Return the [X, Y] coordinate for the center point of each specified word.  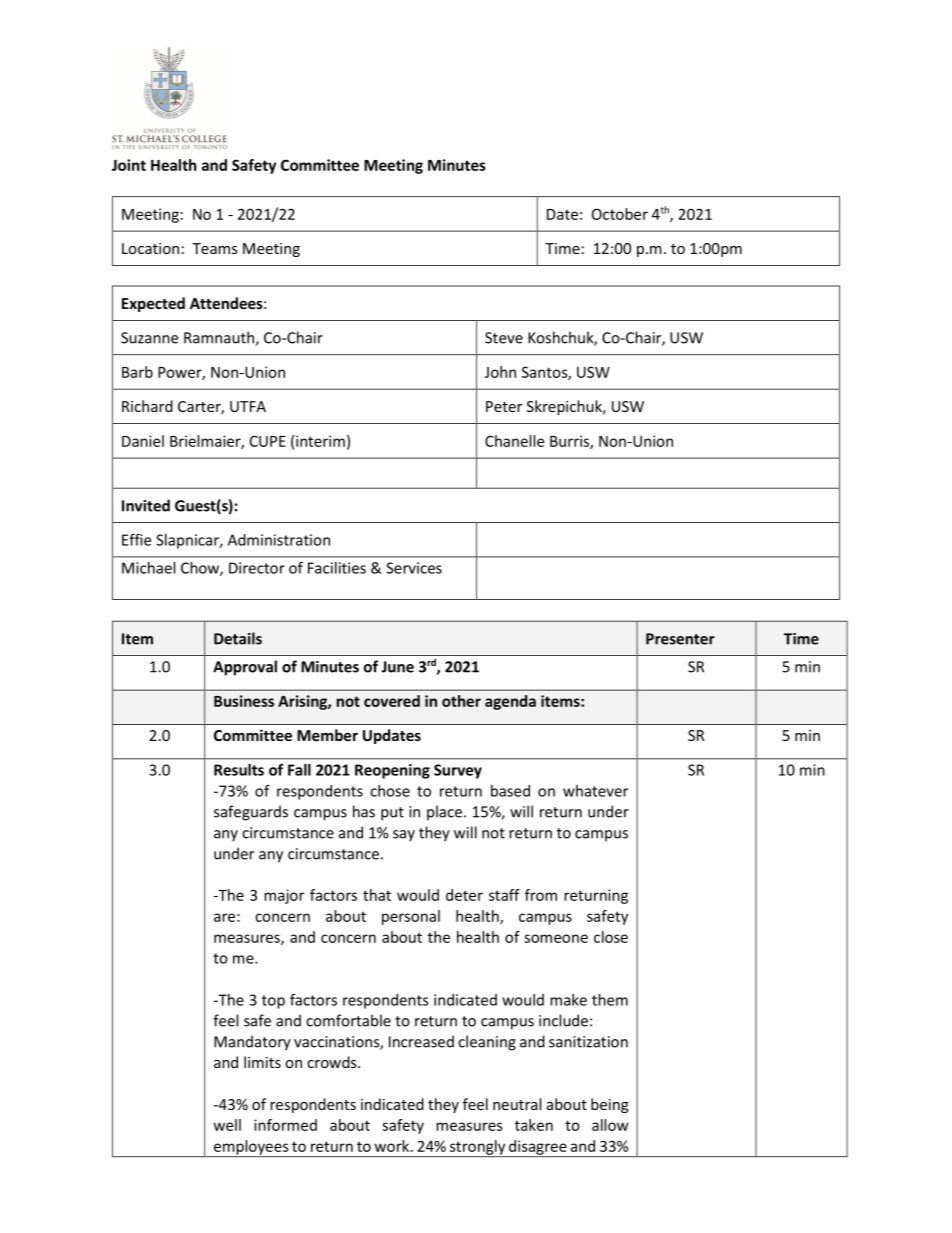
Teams [215, 248]
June [397, 667]
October [620, 214]
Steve [504, 338]
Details [238, 638]
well [227, 1125]
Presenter [680, 639]
